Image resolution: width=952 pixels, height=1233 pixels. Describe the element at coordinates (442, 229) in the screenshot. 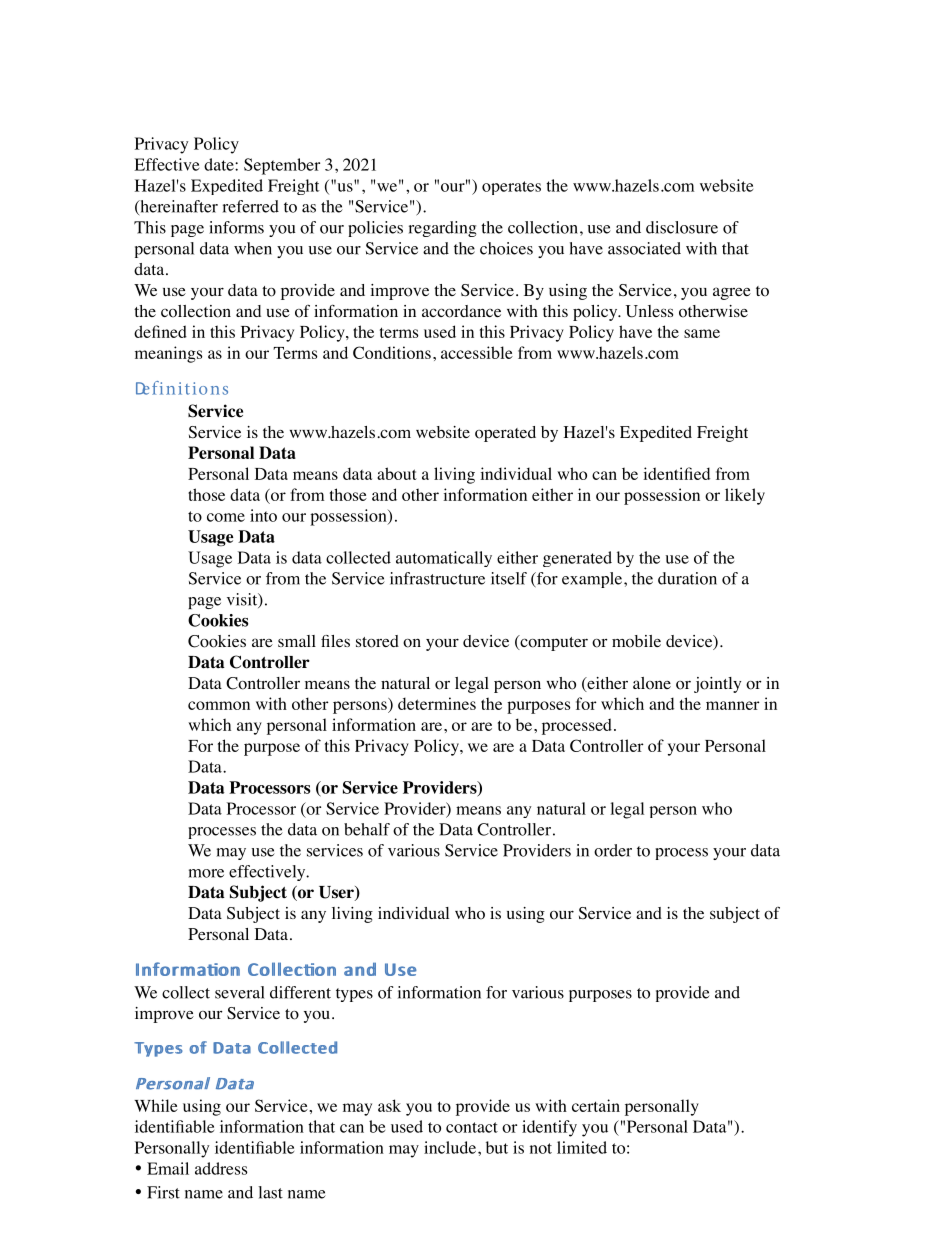

I see `regarding` at that location.
